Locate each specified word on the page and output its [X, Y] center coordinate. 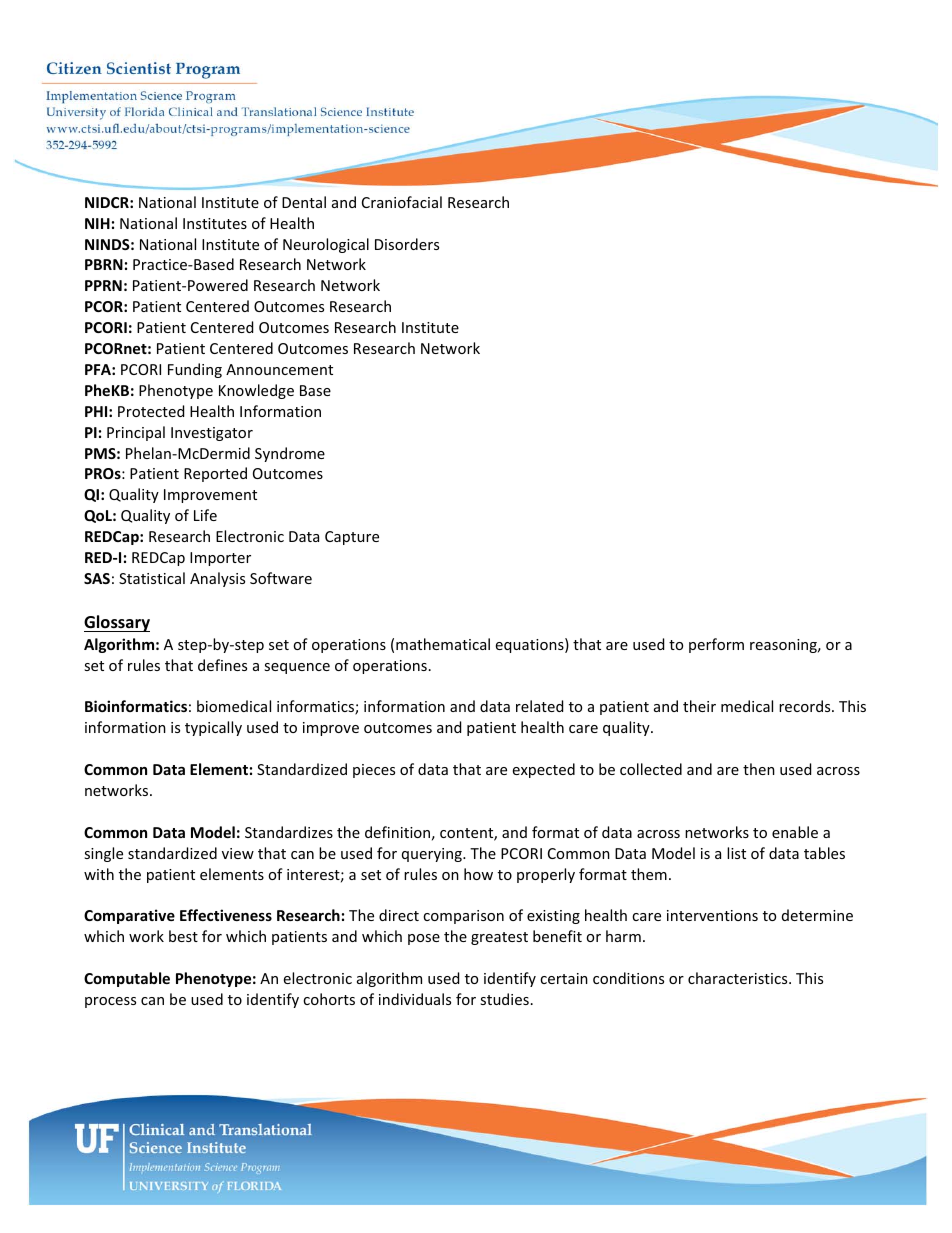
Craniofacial [402, 202]
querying [433, 855]
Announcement [279, 369]
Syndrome [290, 454]
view [238, 853]
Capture [352, 538]
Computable [127, 979]
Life [205, 515]
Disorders [407, 244]
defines [222, 665]
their [699, 706]
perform [716, 645]
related [539, 706]
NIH [97, 223]
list [736, 853]
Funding [195, 370]
